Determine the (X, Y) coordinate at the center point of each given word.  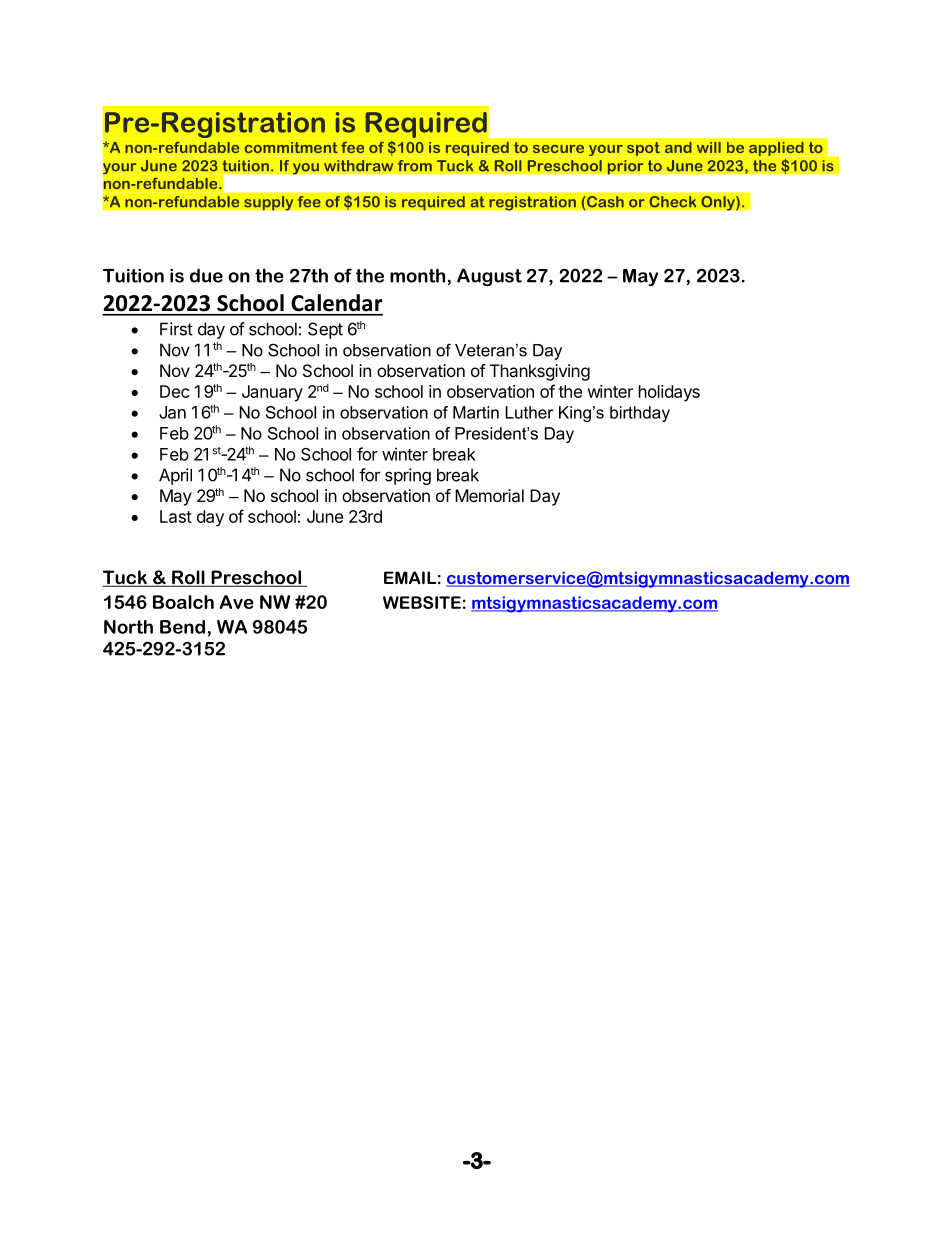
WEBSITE (422, 602)
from (414, 166)
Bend (182, 627)
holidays (669, 393)
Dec (175, 391)
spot (643, 149)
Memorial (489, 495)
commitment (291, 147)
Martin (476, 412)
